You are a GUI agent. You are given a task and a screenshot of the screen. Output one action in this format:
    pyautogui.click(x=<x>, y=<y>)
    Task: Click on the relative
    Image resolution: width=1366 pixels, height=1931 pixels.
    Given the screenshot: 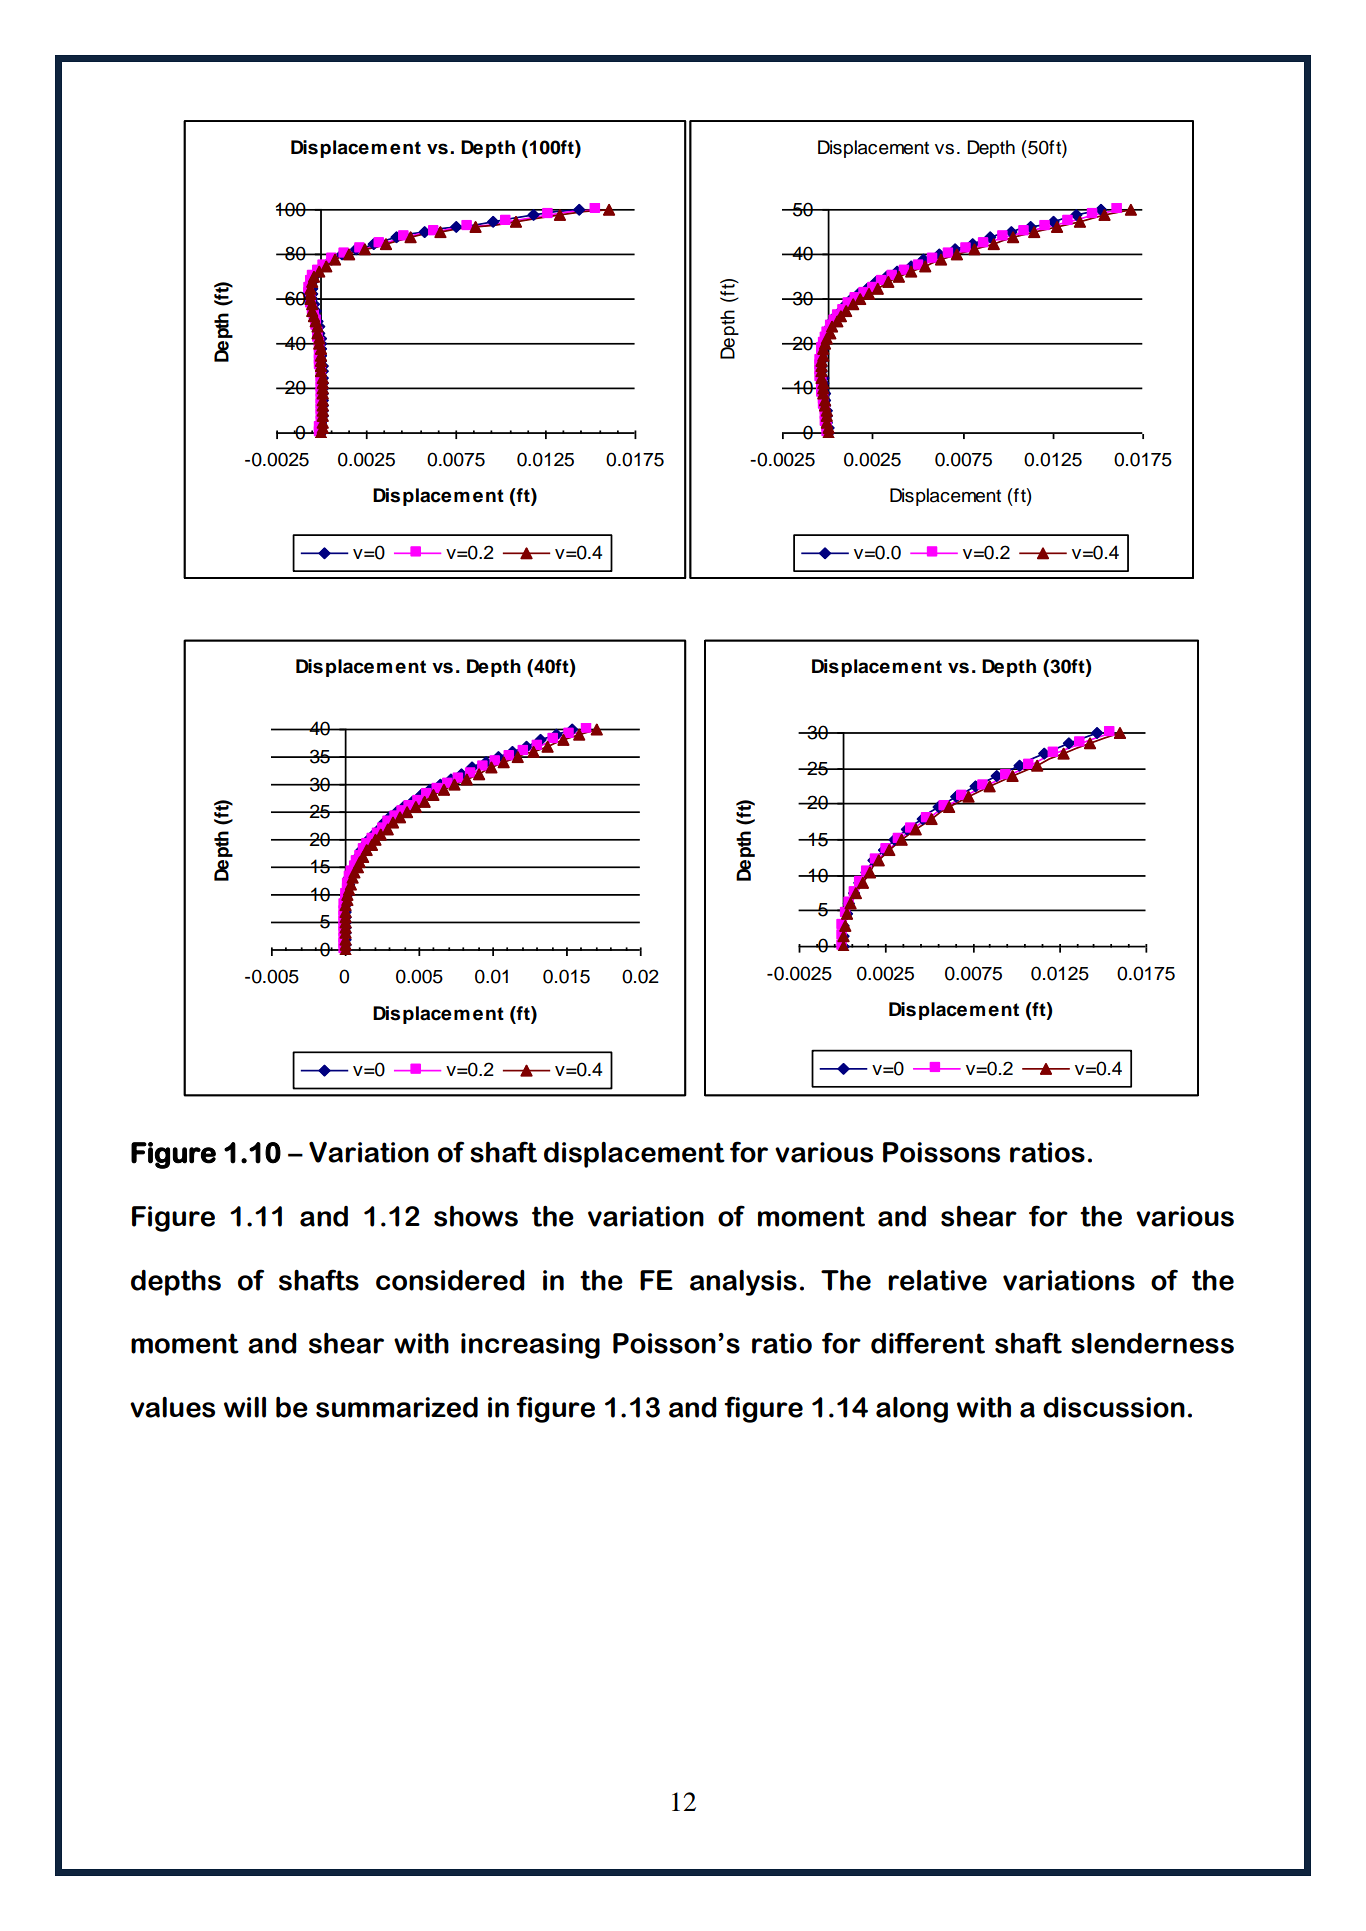 What is the action you would take?
    pyautogui.click(x=937, y=1280)
